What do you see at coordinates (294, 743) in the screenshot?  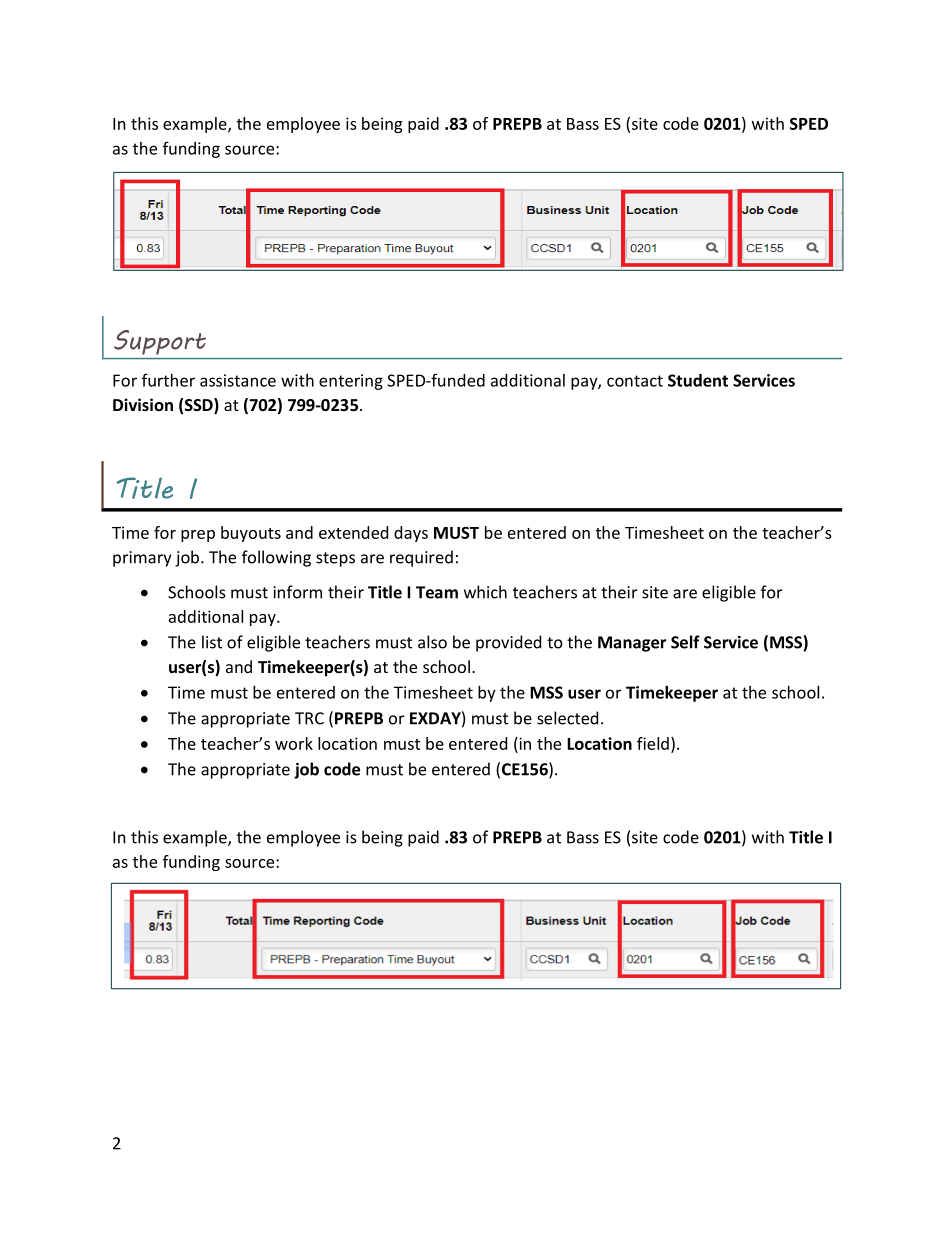 I see `work` at bounding box center [294, 743].
